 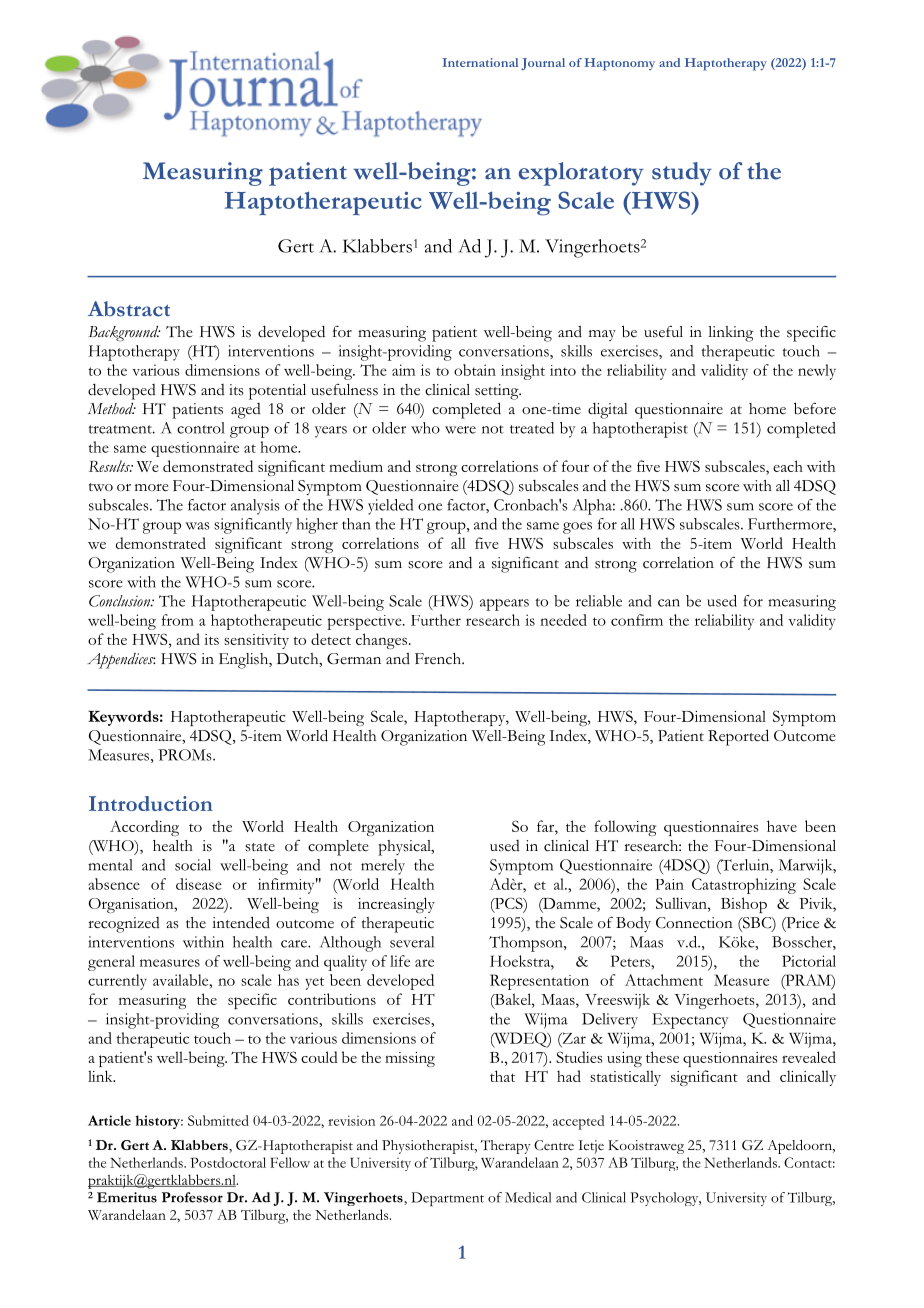 I want to click on statistically, so click(x=625, y=1078).
